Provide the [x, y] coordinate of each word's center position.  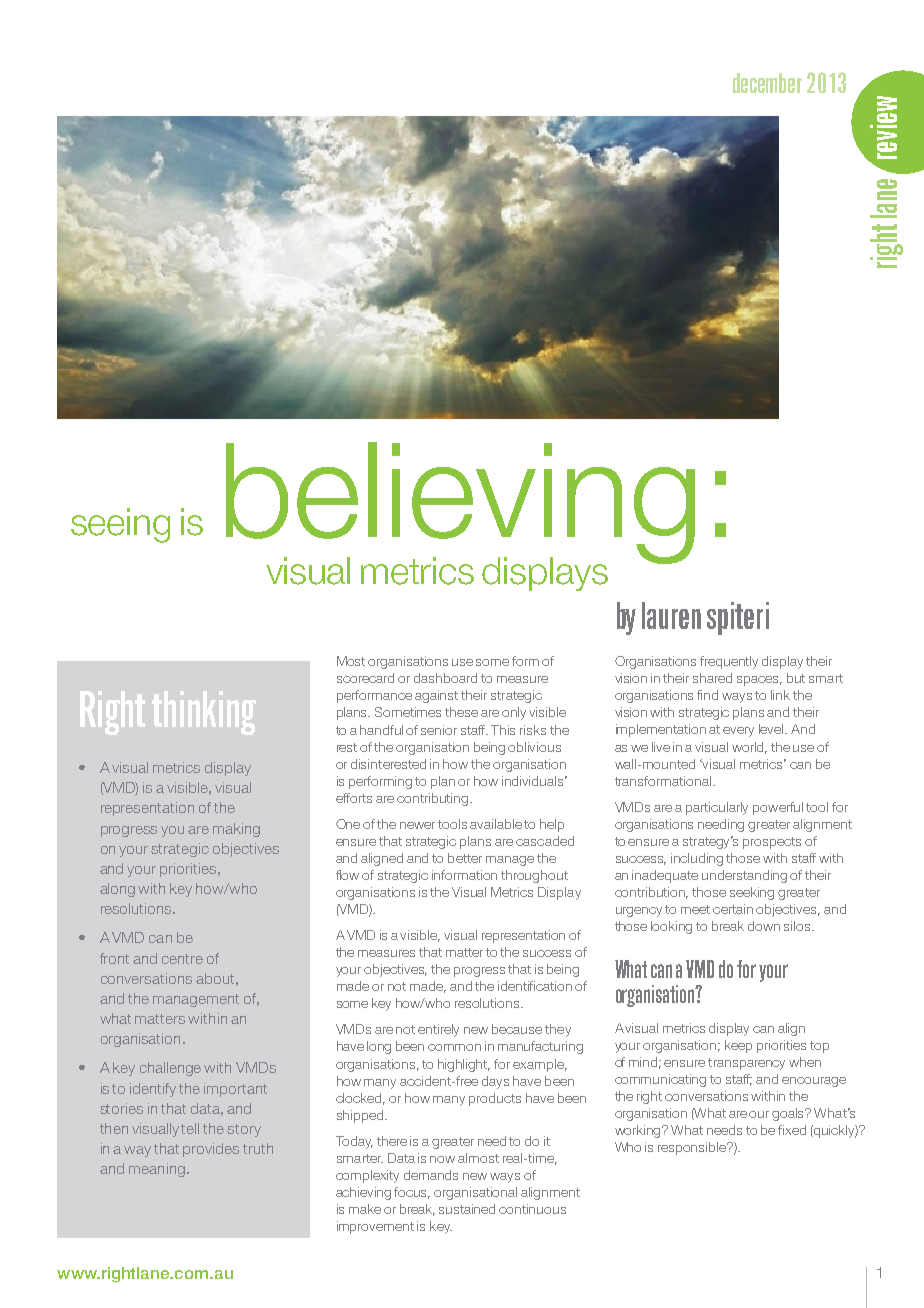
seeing [120, 525]
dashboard [445, 678]
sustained [467, 1209]
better [465, 858]
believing [460, 504]
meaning [157, 1170]
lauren [671, 615]
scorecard [365, 678]
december [767, 83]
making [236, 830]
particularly [717, 808]
